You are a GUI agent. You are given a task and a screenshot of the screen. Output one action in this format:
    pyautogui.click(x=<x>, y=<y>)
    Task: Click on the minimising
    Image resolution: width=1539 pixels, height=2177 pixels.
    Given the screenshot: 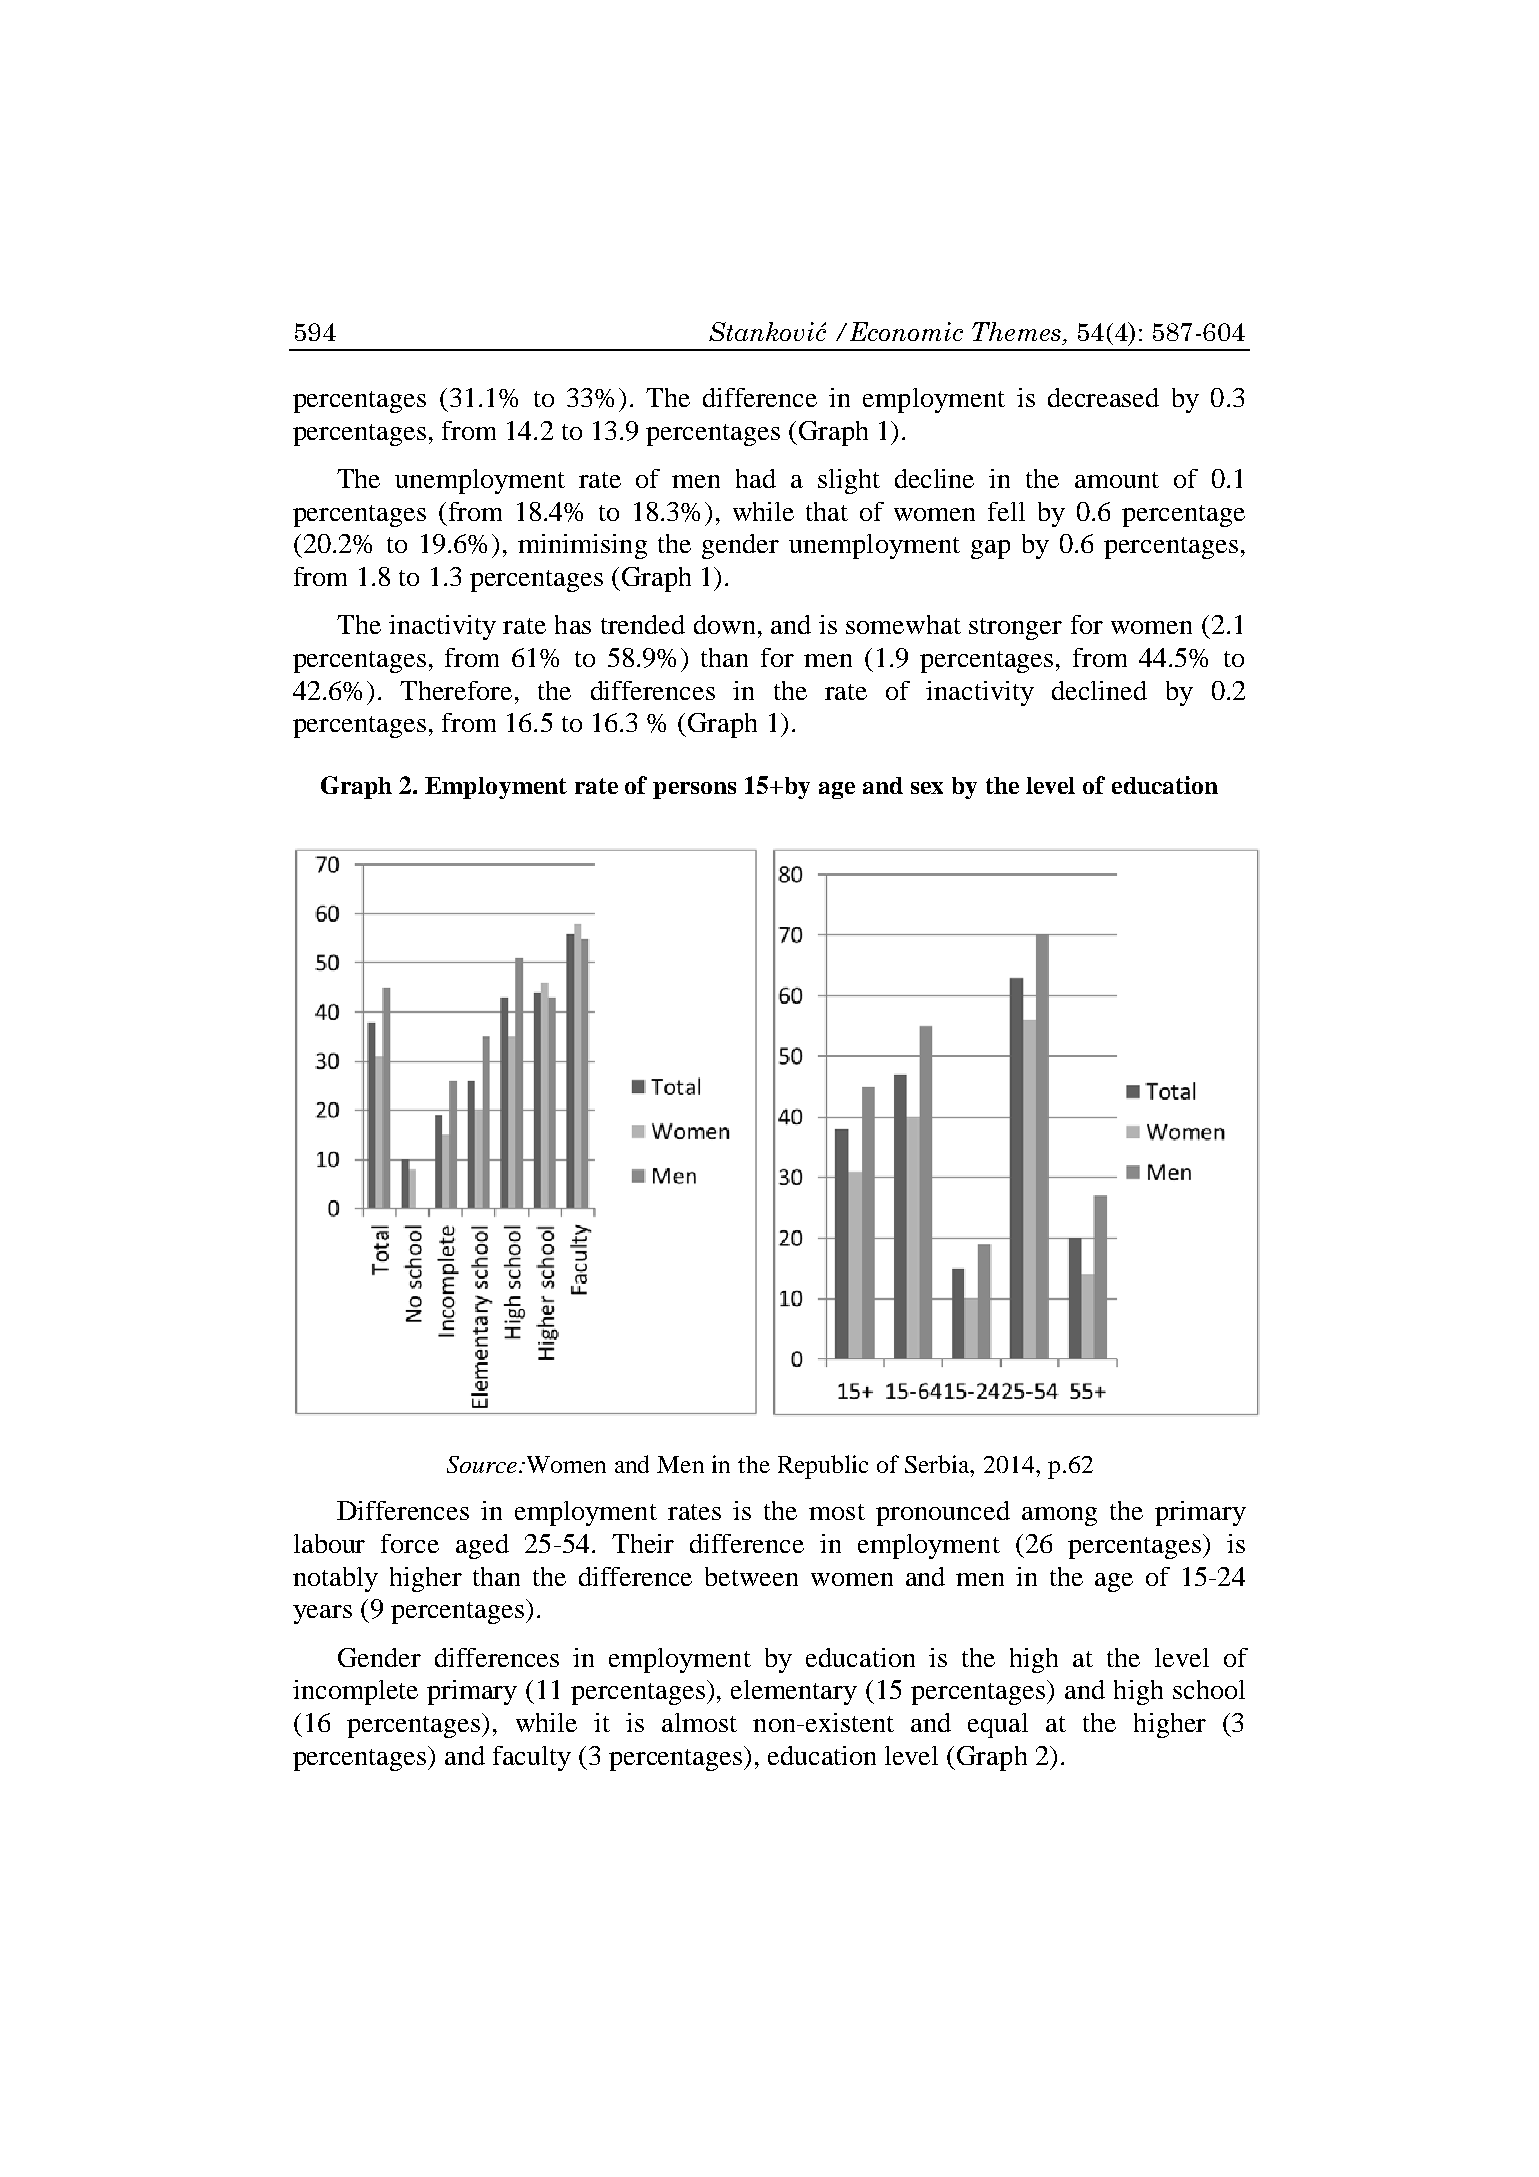 What is the action you would take?
    pyautogui.click(x=582, y=546)
